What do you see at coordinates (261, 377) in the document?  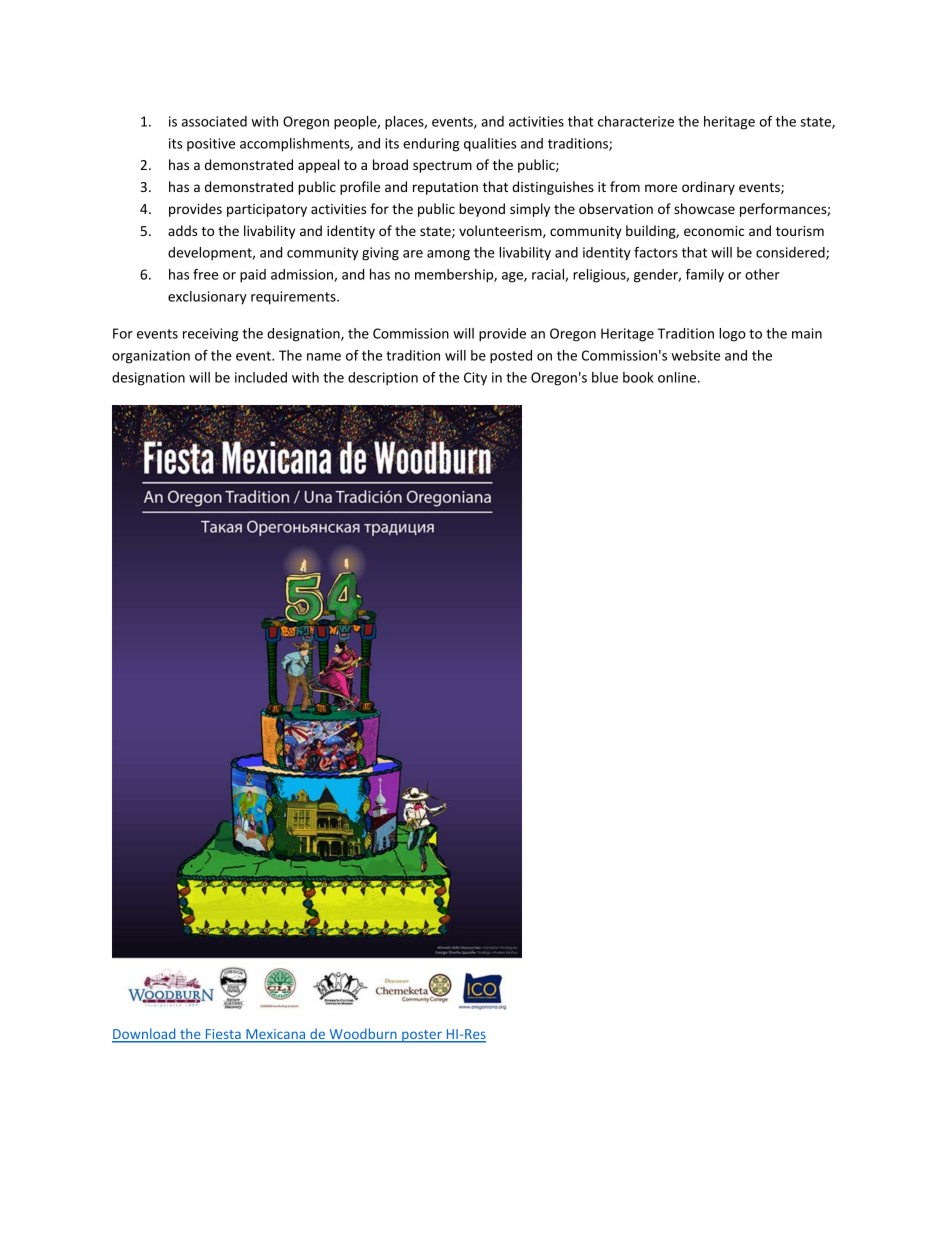 I see `included` at bounding box center [261, 377].
